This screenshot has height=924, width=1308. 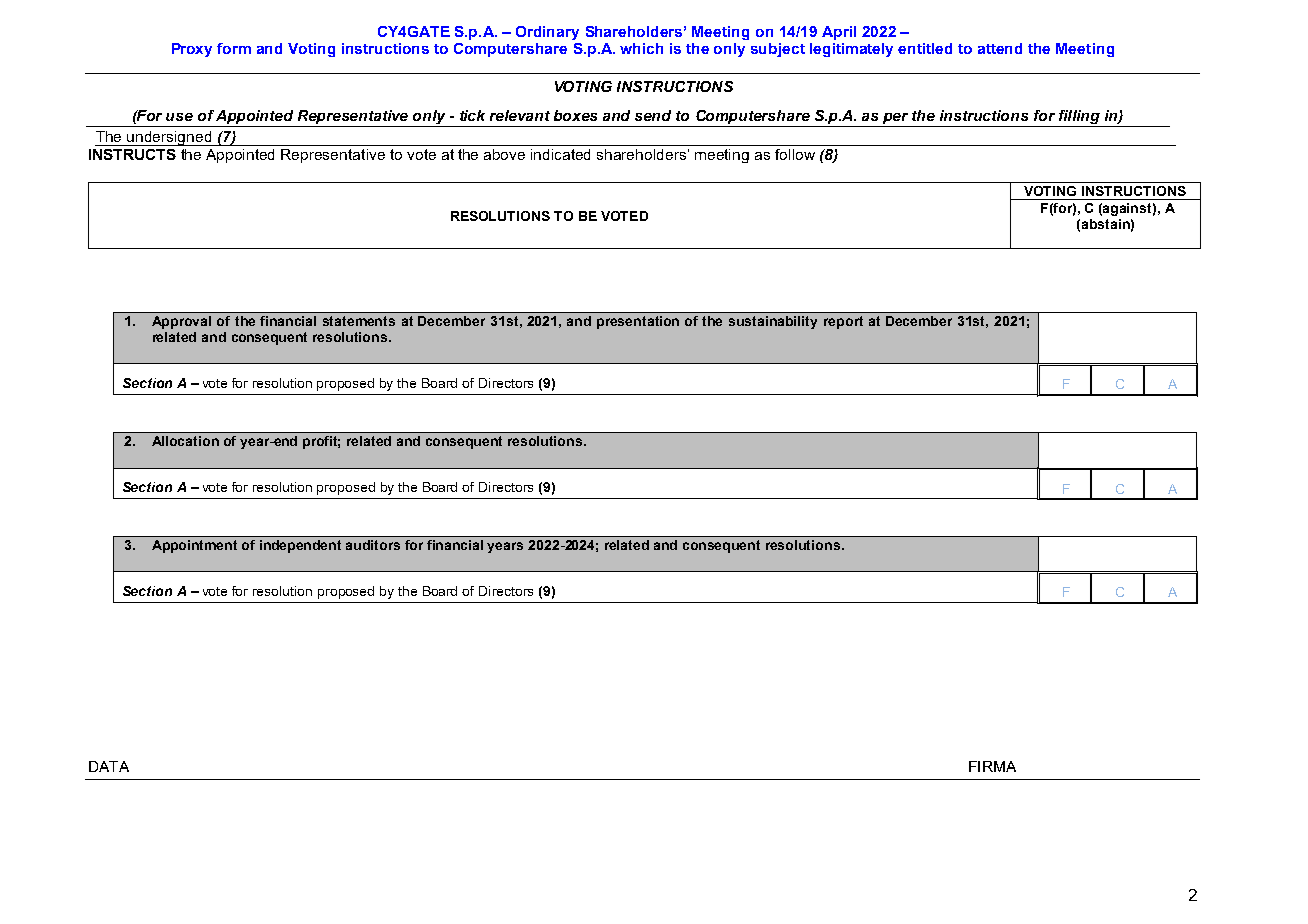 I want to click on DATA, so click(x=109, y=766).
